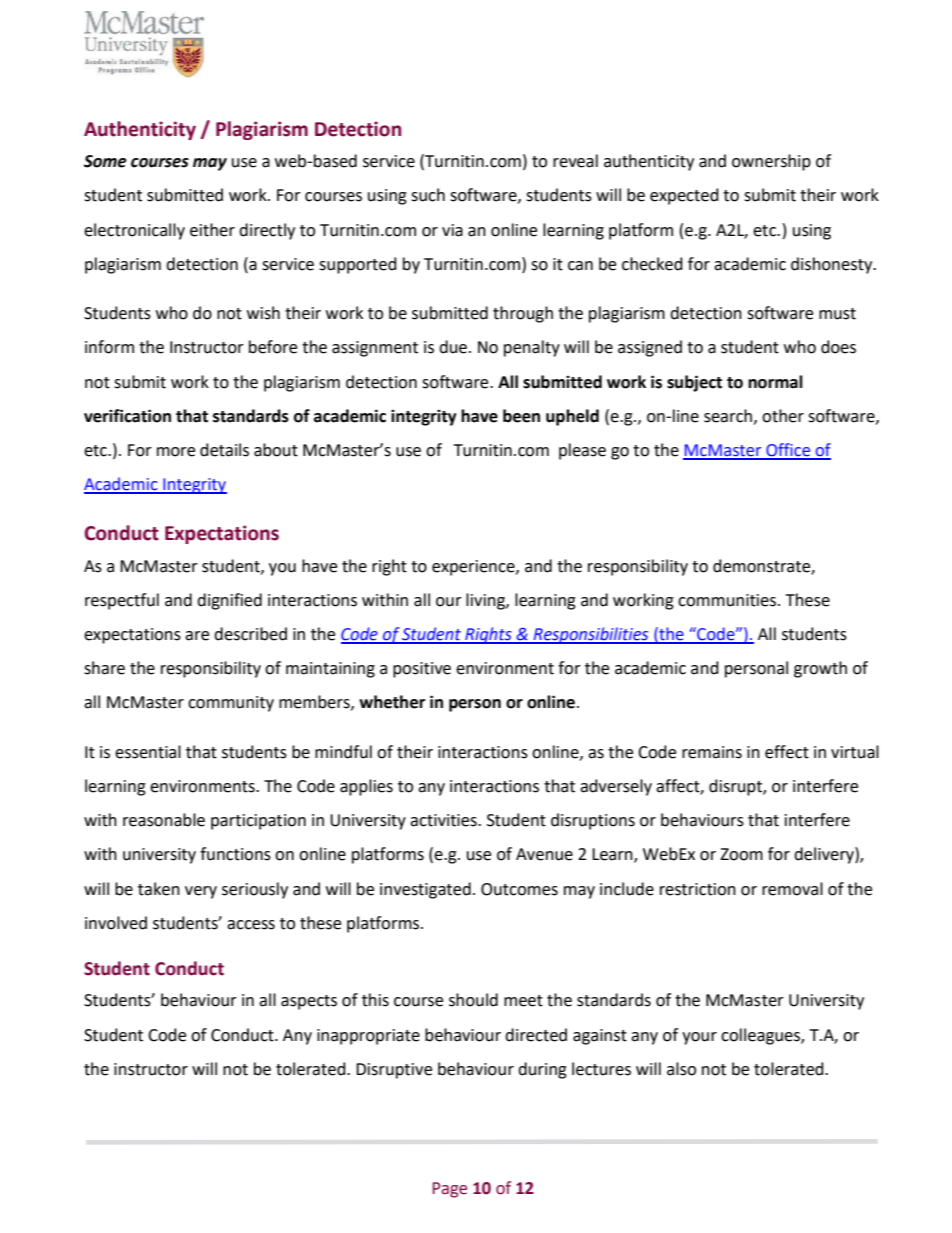  What do you see at coordinates (159, 889) in the document?
I see `taken` at bounding box center [159, 889].
